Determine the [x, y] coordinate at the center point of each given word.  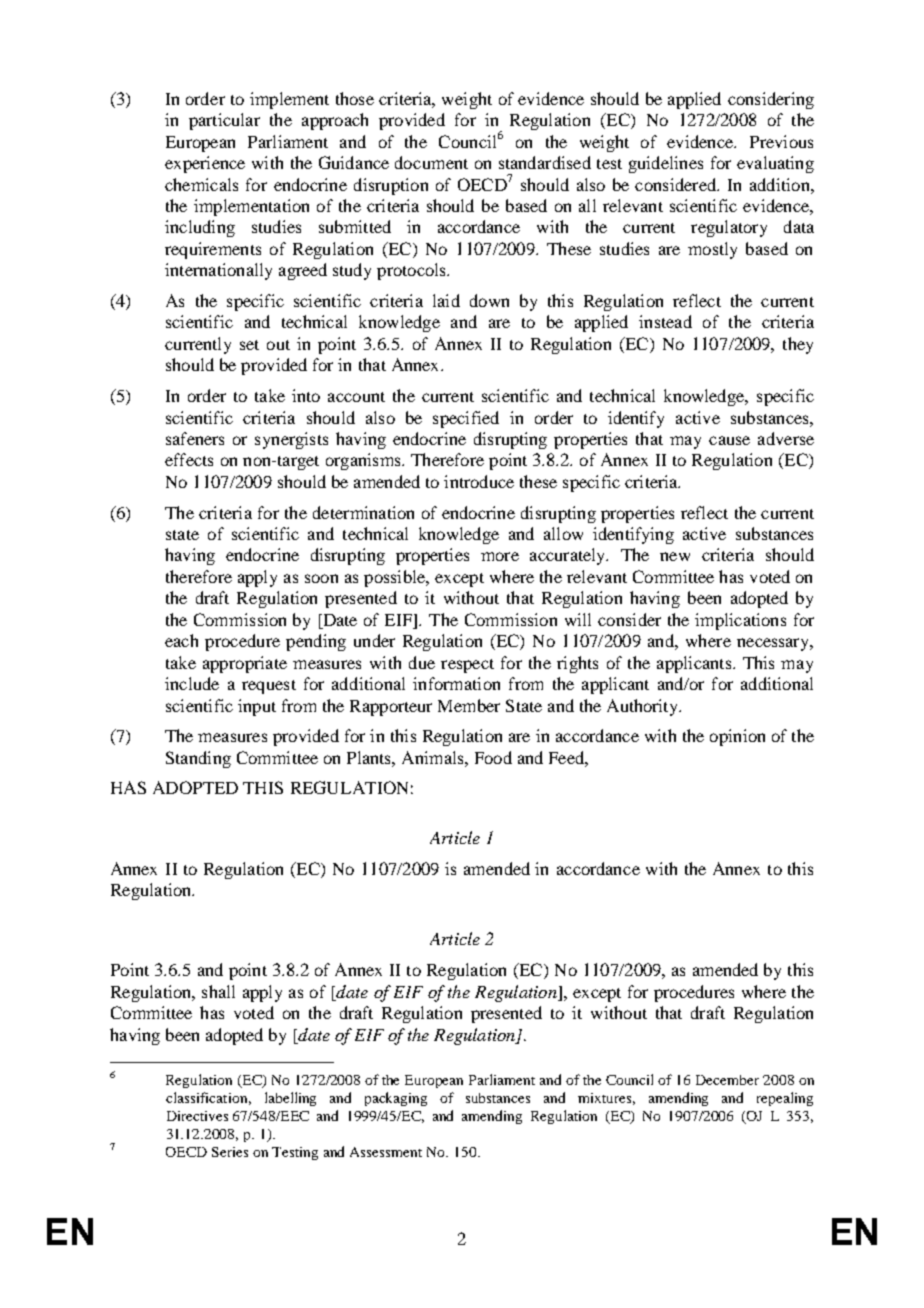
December [727, 1080]
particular [224, 121]
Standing [198, 759]
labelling [290, 1099]
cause [729, 440]
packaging [396, 1099]
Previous [781, 141]
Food [493, 757]
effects [189, 459]
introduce [479, 481]
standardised [545, 162]
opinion [737, 737]
